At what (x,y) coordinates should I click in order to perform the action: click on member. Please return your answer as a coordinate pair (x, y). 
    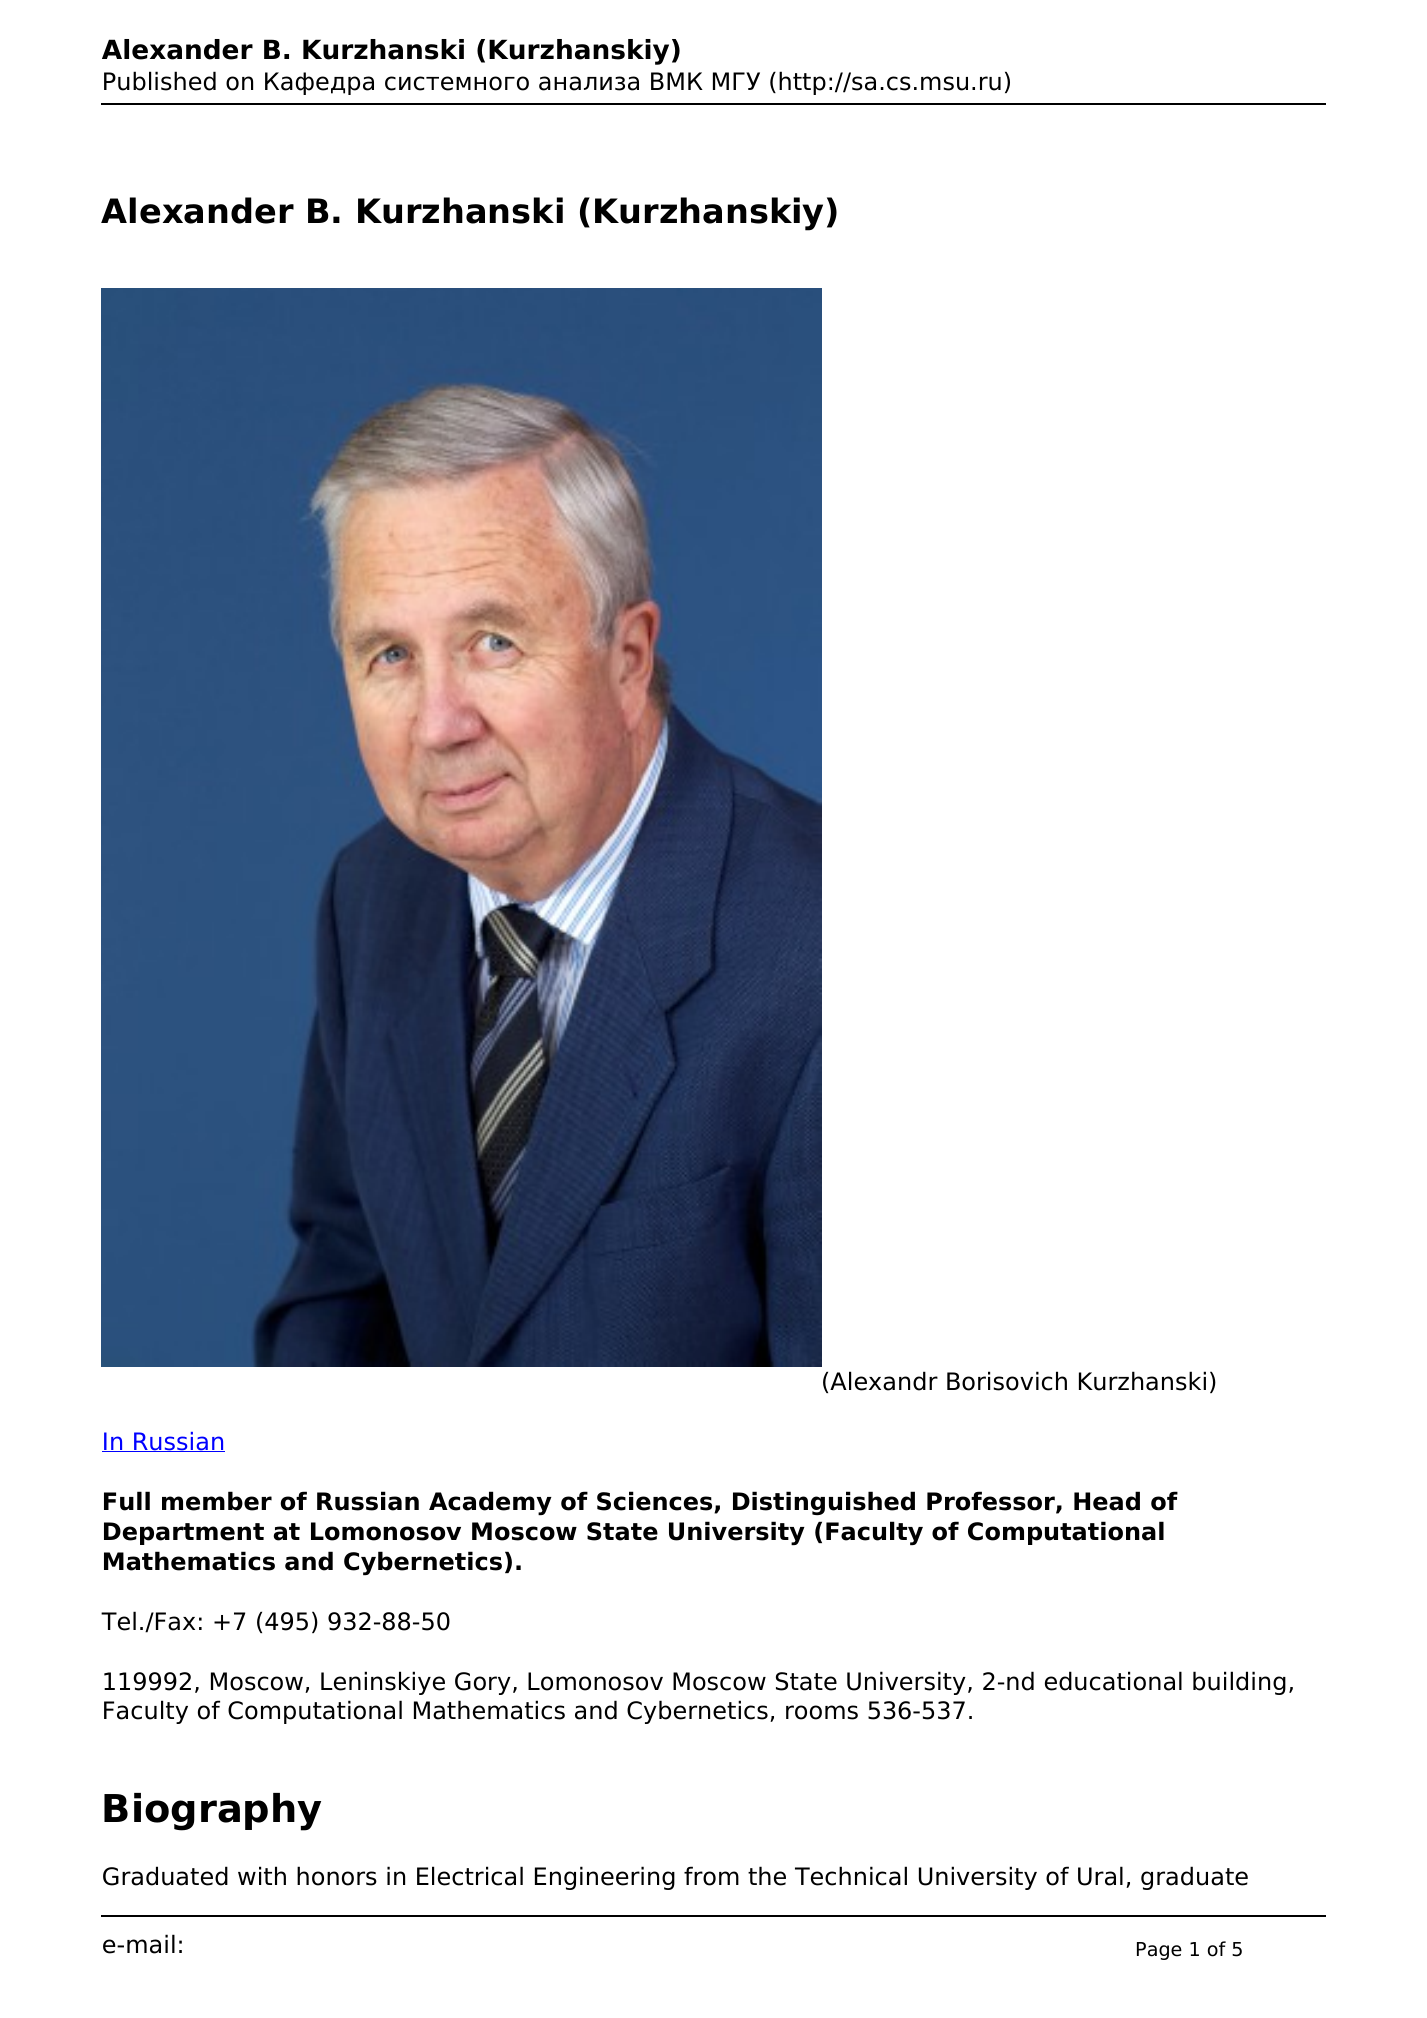
    Looking at the image, I should click on (217, 1501).
